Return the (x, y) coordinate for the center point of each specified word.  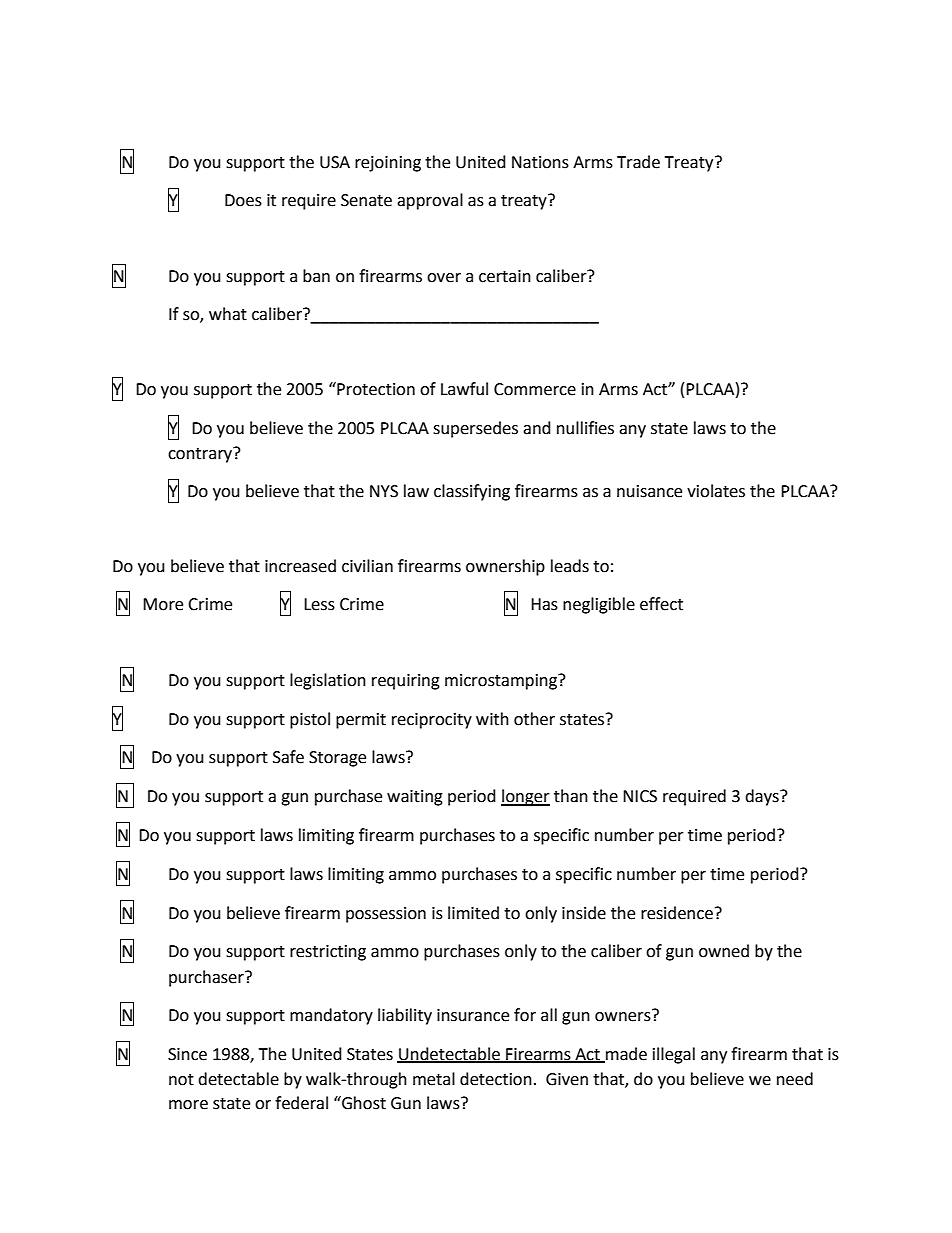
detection (496, 1079)
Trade (638, 162)
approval (430, 201)
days (763, 797)
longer (525, 797)
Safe (288, 757)
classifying (472, 492)
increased (300, 566)
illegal (674, 1055)
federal (301, 1103)
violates (716, 491)
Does (243, 200)
